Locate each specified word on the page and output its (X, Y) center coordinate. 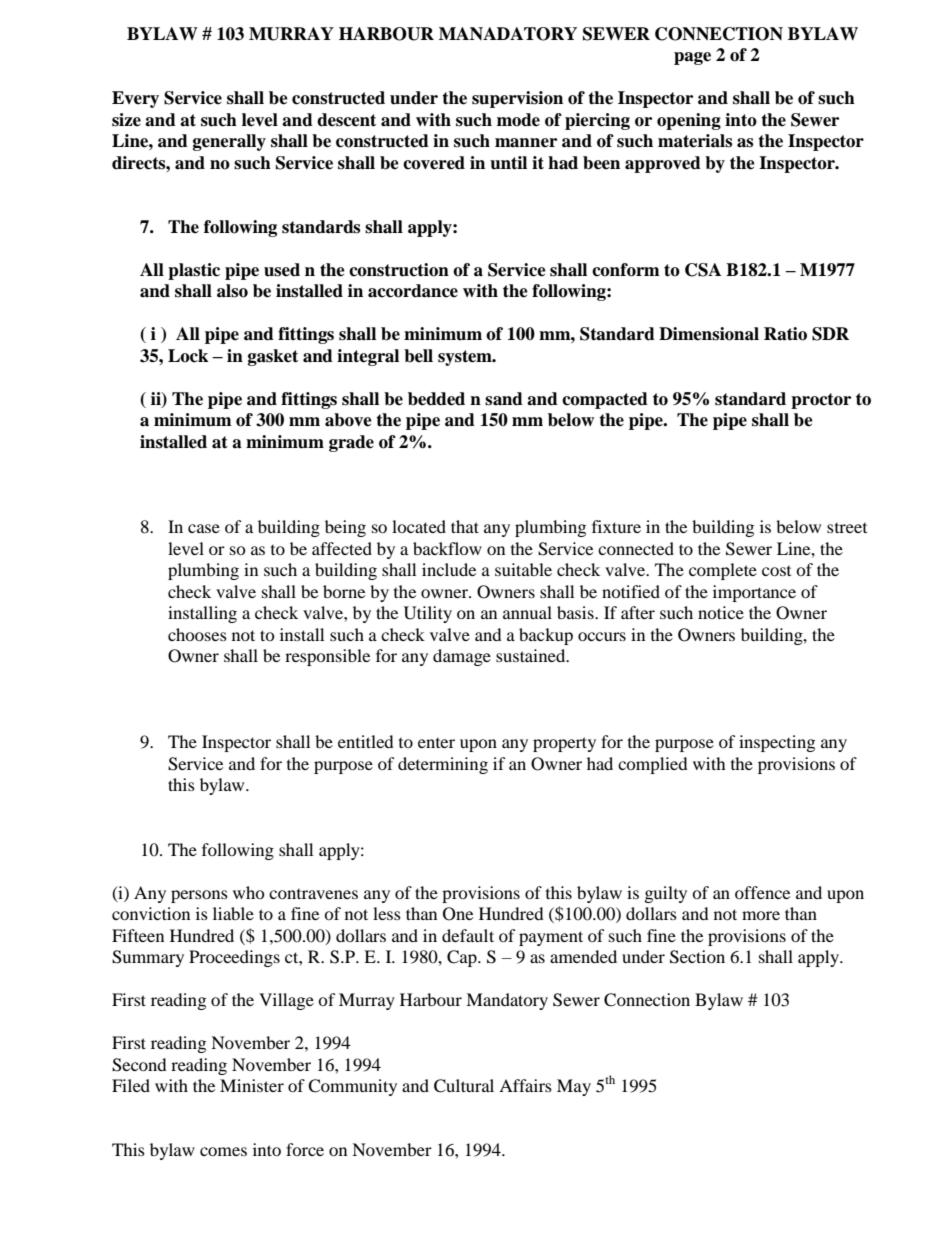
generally (229, 142)
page (692, 58)
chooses (197, 634)
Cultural (464, 1086)
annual (527, 612)
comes (223, 1151)
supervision (517, 99)
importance (754, 593)
